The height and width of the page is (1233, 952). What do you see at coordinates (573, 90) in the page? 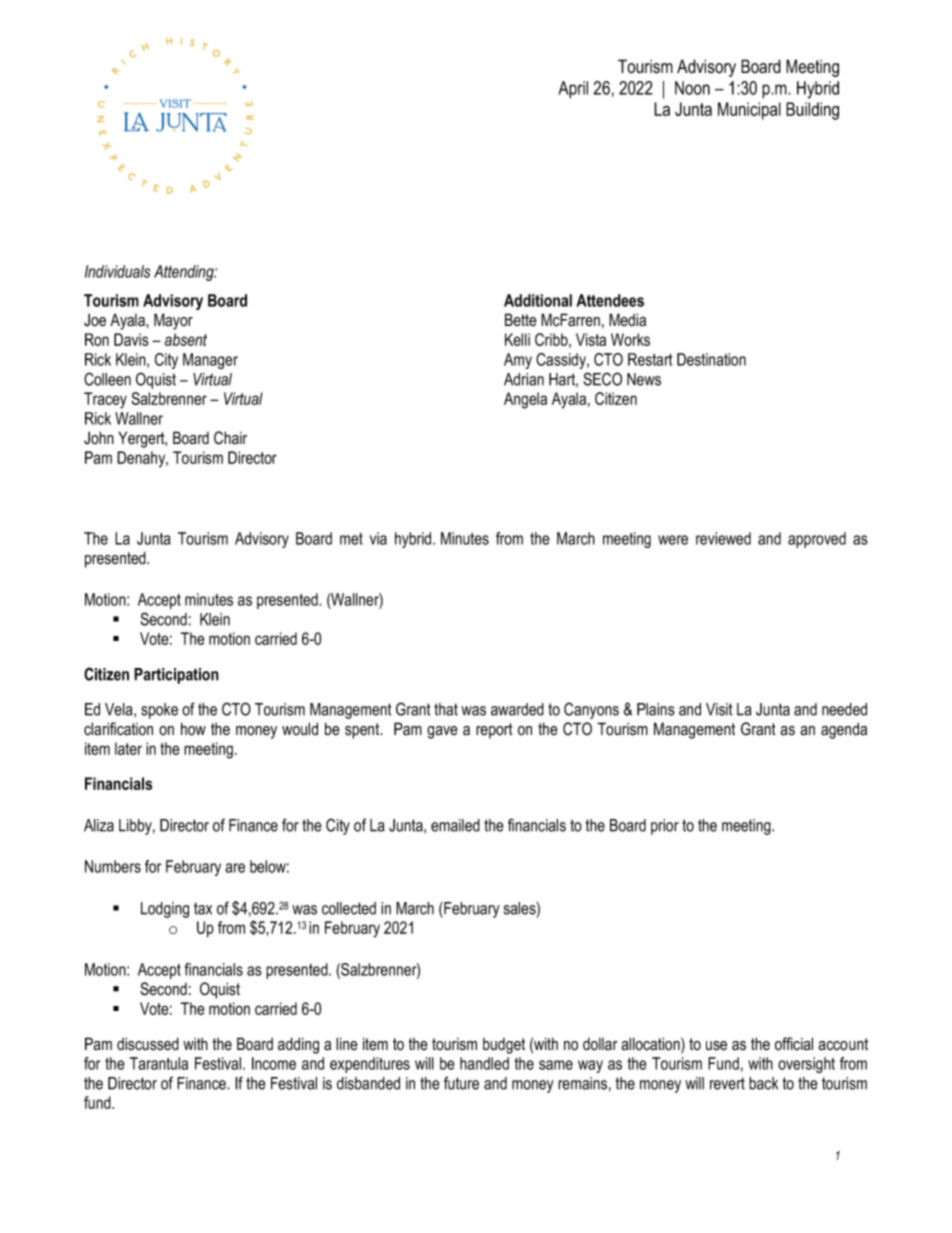
I see `April` at bounding box center [573, 90].
